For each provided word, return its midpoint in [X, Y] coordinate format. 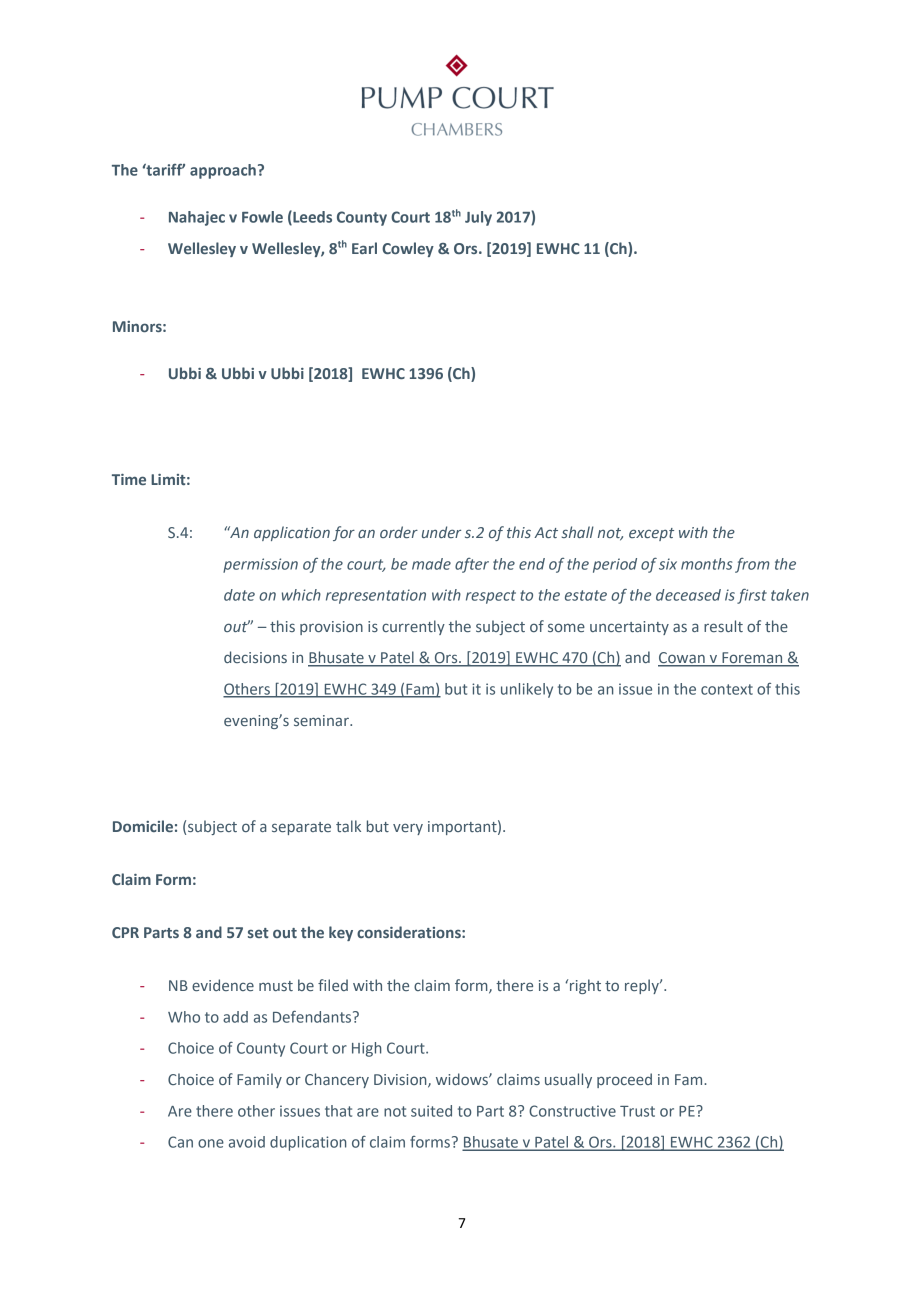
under [441, 532]
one [211, 1143]
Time [129, 479]
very [408, 829]
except [651, 534]
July [478, 218]
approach [223, 171]
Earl [364, 248]
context [727, 689]
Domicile [143, 826]
